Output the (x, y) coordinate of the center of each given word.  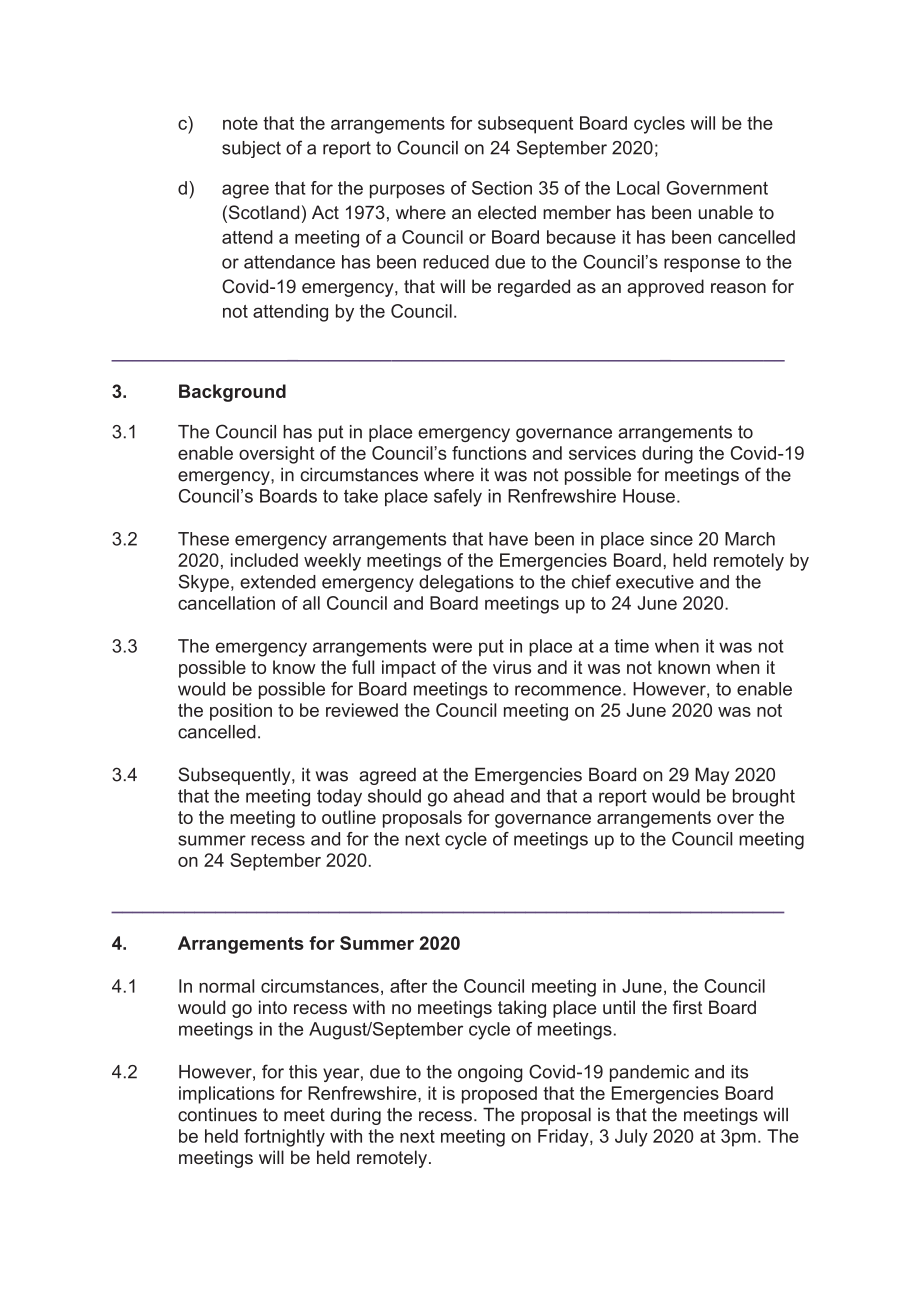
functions (489, 453)
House (649, 496)
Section (502, 188)
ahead (478, 796)
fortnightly (284, 1138)
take (361, 496)
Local (638, 188)
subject (251, 149)
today (339, 798)
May (712, 776)
